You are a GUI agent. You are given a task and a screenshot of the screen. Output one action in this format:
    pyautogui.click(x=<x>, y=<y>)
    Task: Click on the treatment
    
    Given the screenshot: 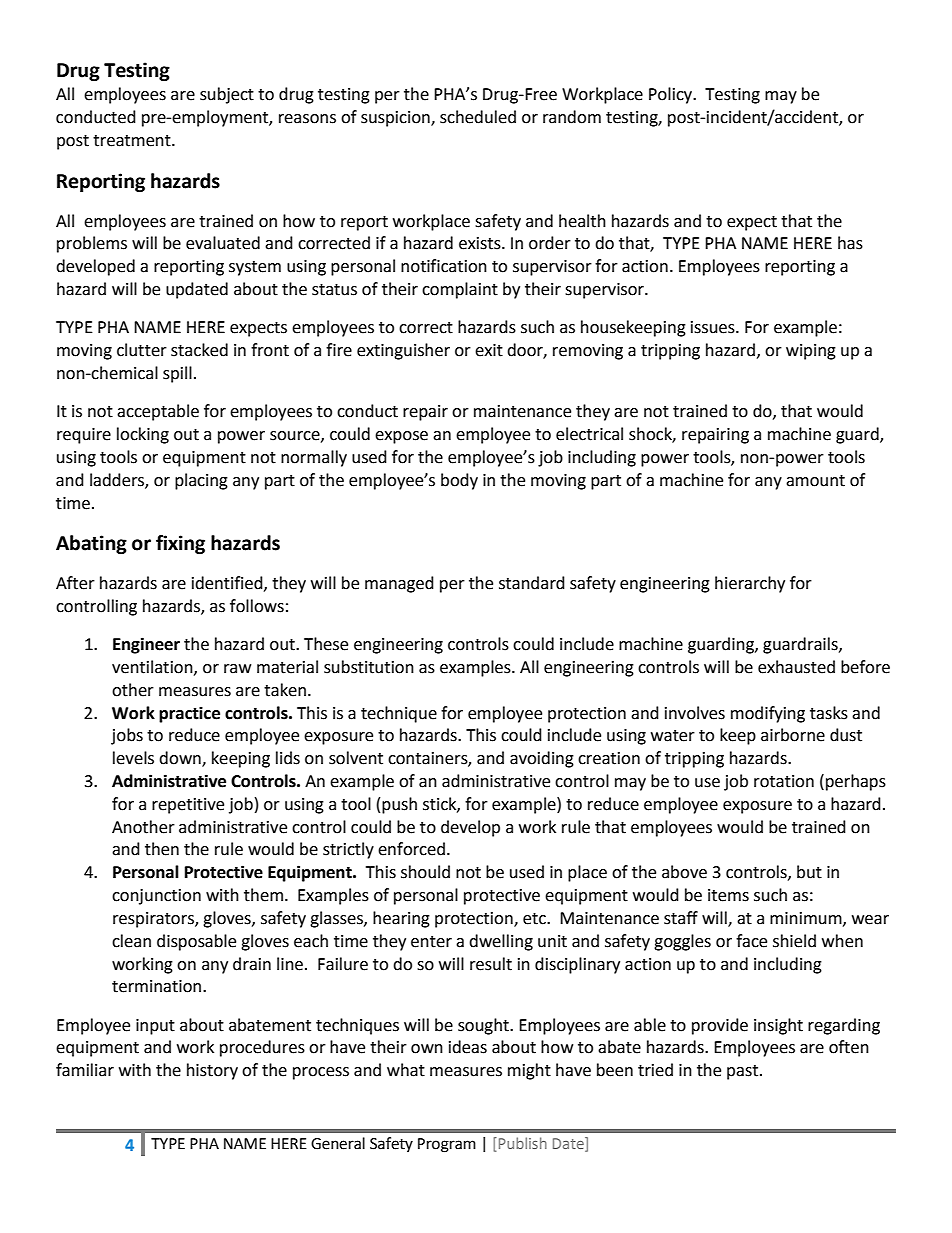 What is the action you would take?
    pyautogui.click(x=133, y=141)
